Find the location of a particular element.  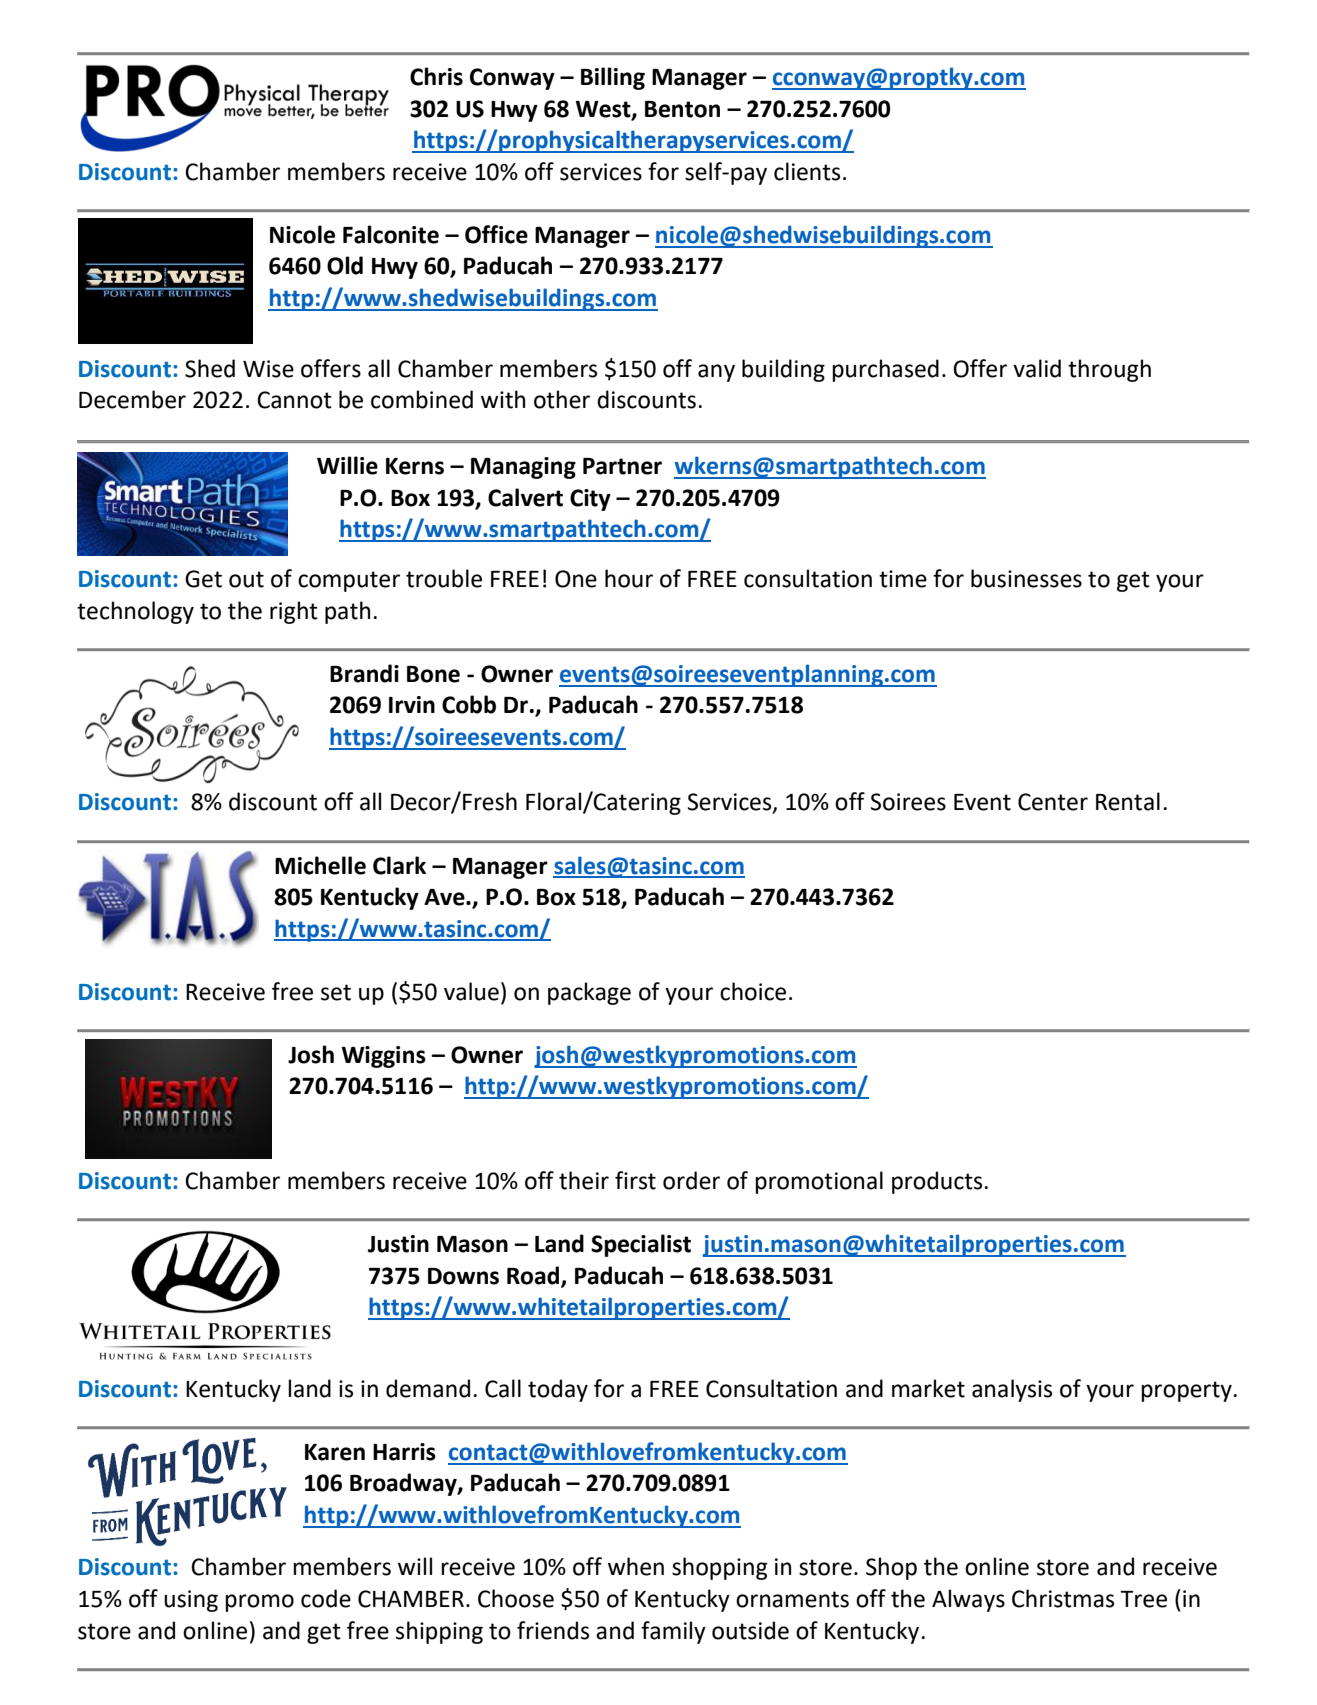

Old is located at coordinates (345, 265).
